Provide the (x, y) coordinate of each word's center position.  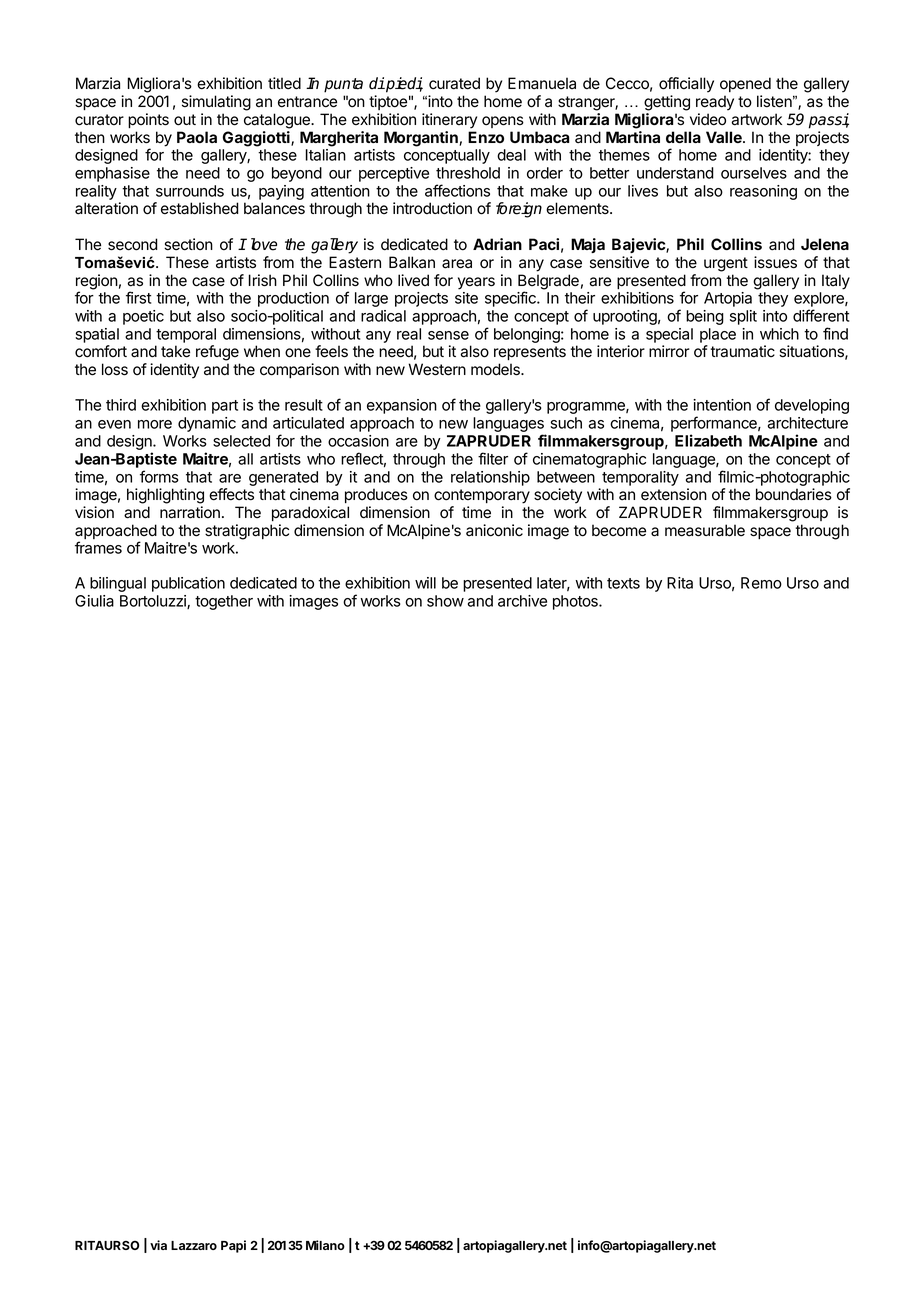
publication (188, 584)
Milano (325, 1245)
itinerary (449, 121)
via (158, 1245)
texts (623, 583)
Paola (197, 137)
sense (448, 335)
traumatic (743, 351)
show (445, 601)
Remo (761, 583)
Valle (725, 137)
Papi (233, 1246)
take (175, 351)
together (224, 602)
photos (576, 602)
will (425, 583)
